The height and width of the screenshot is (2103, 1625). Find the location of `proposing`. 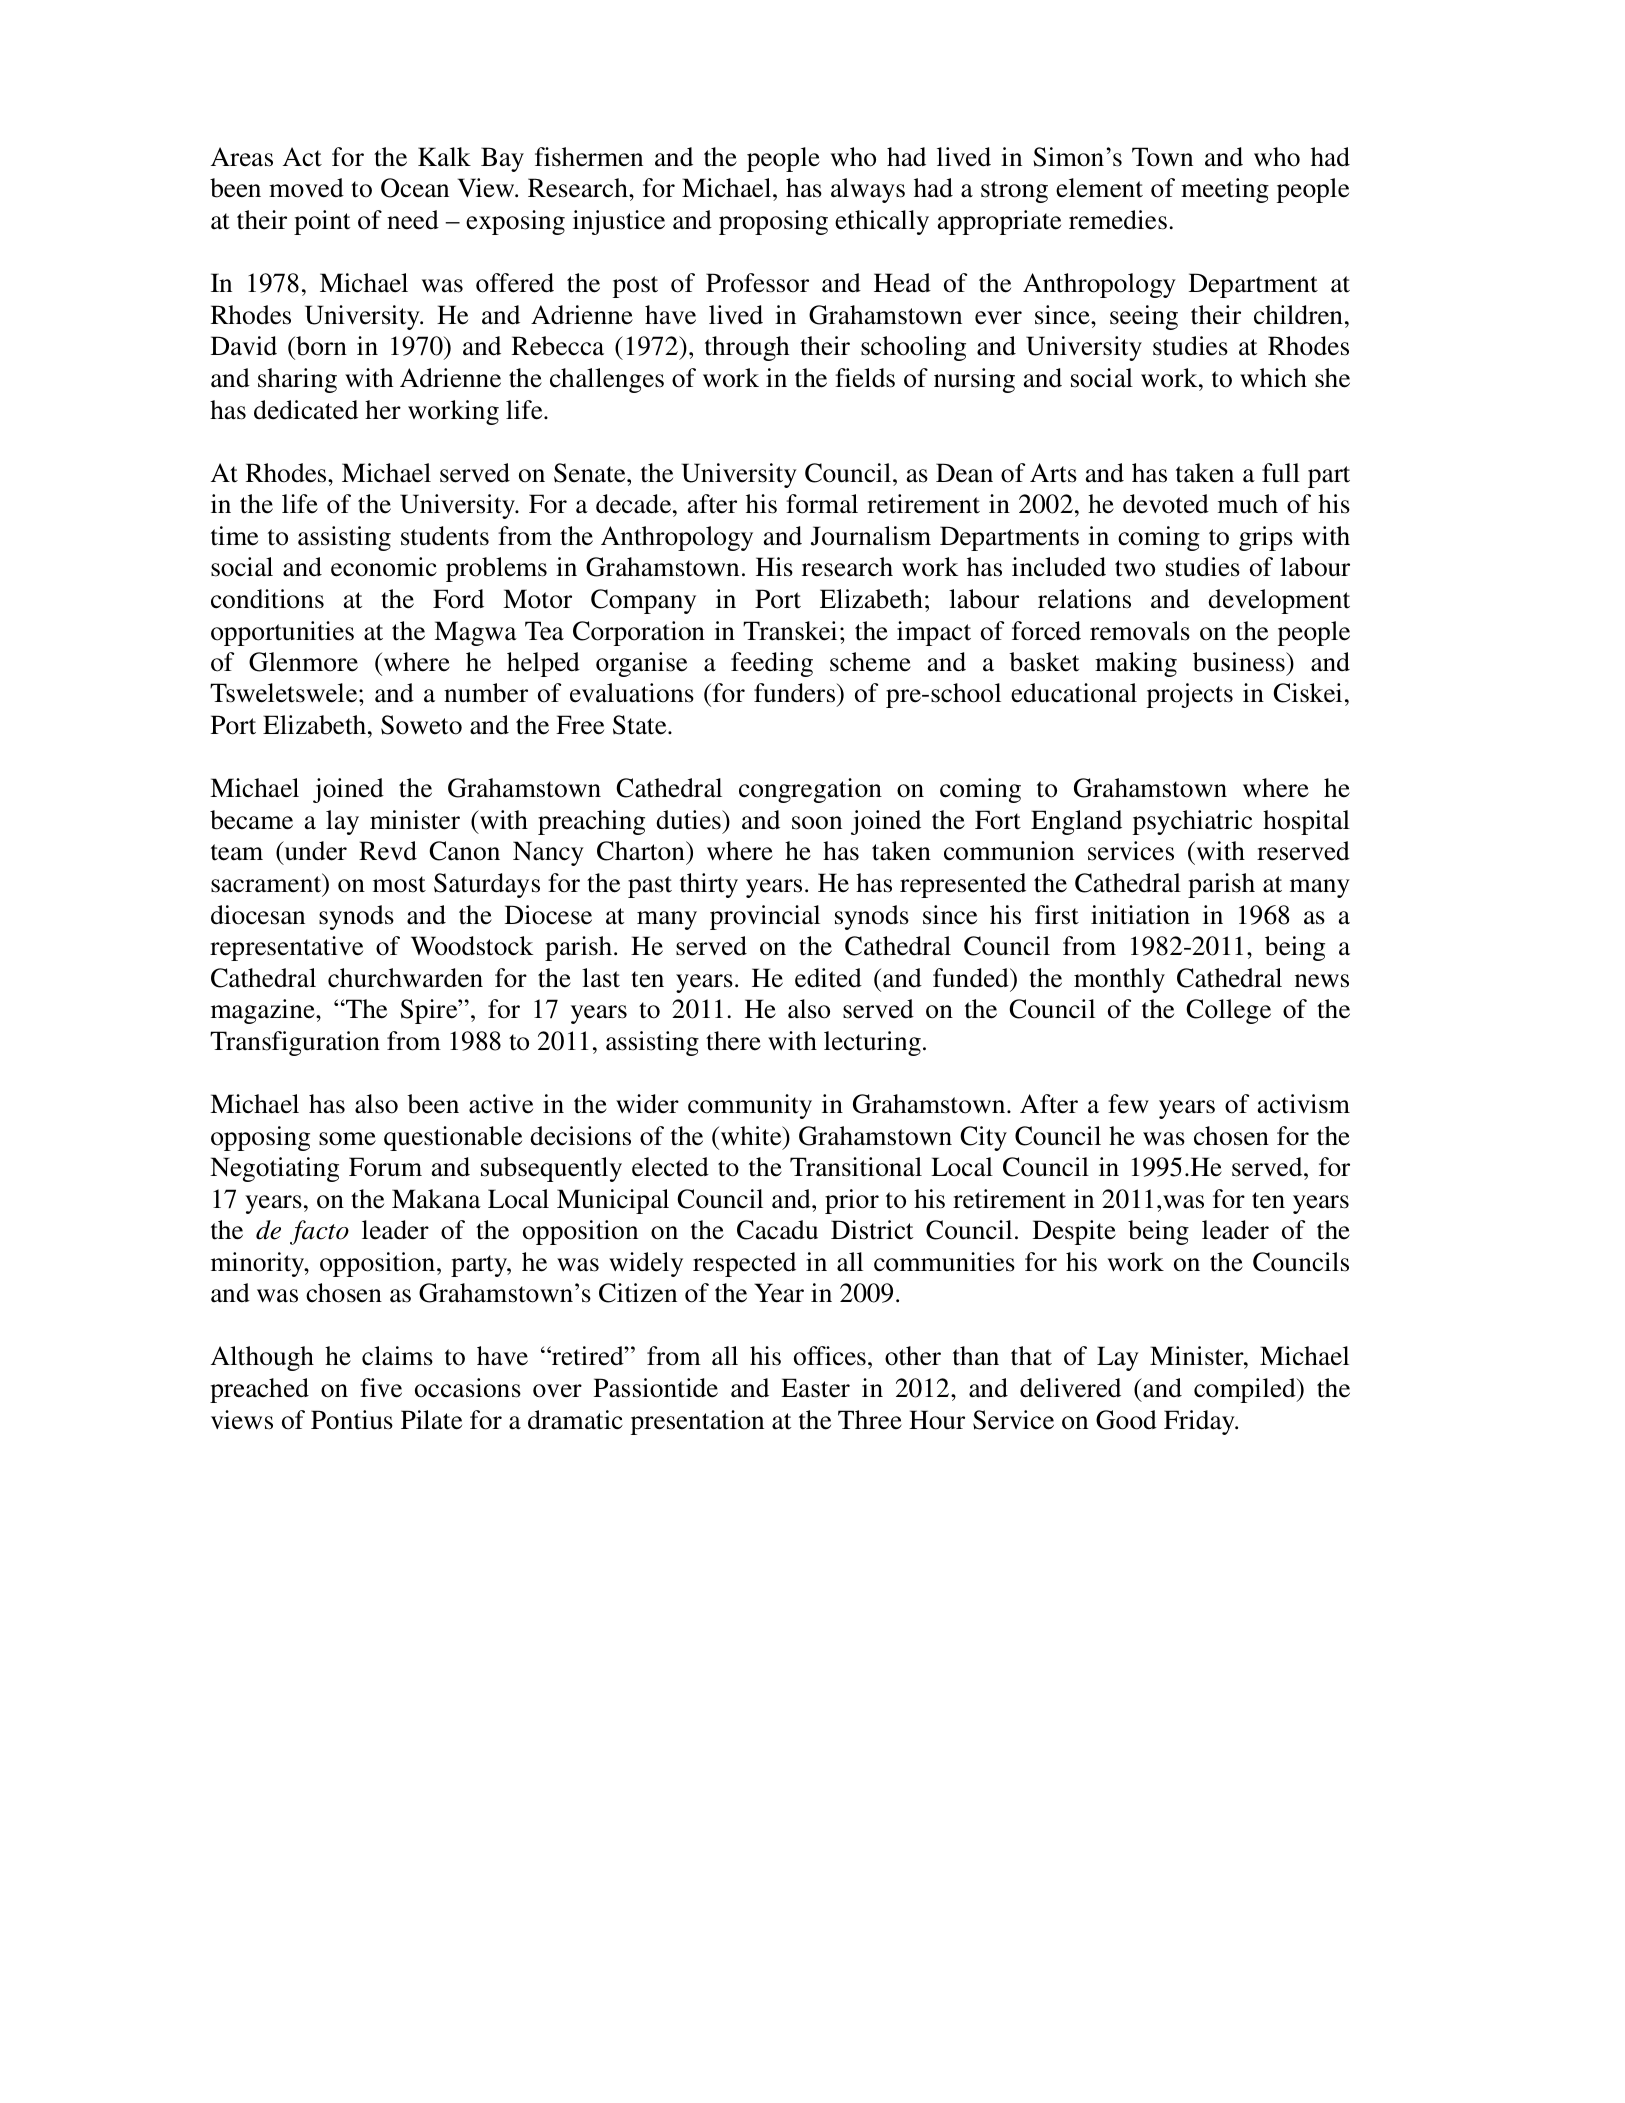

proposing is located at coordinates (773, 222).
